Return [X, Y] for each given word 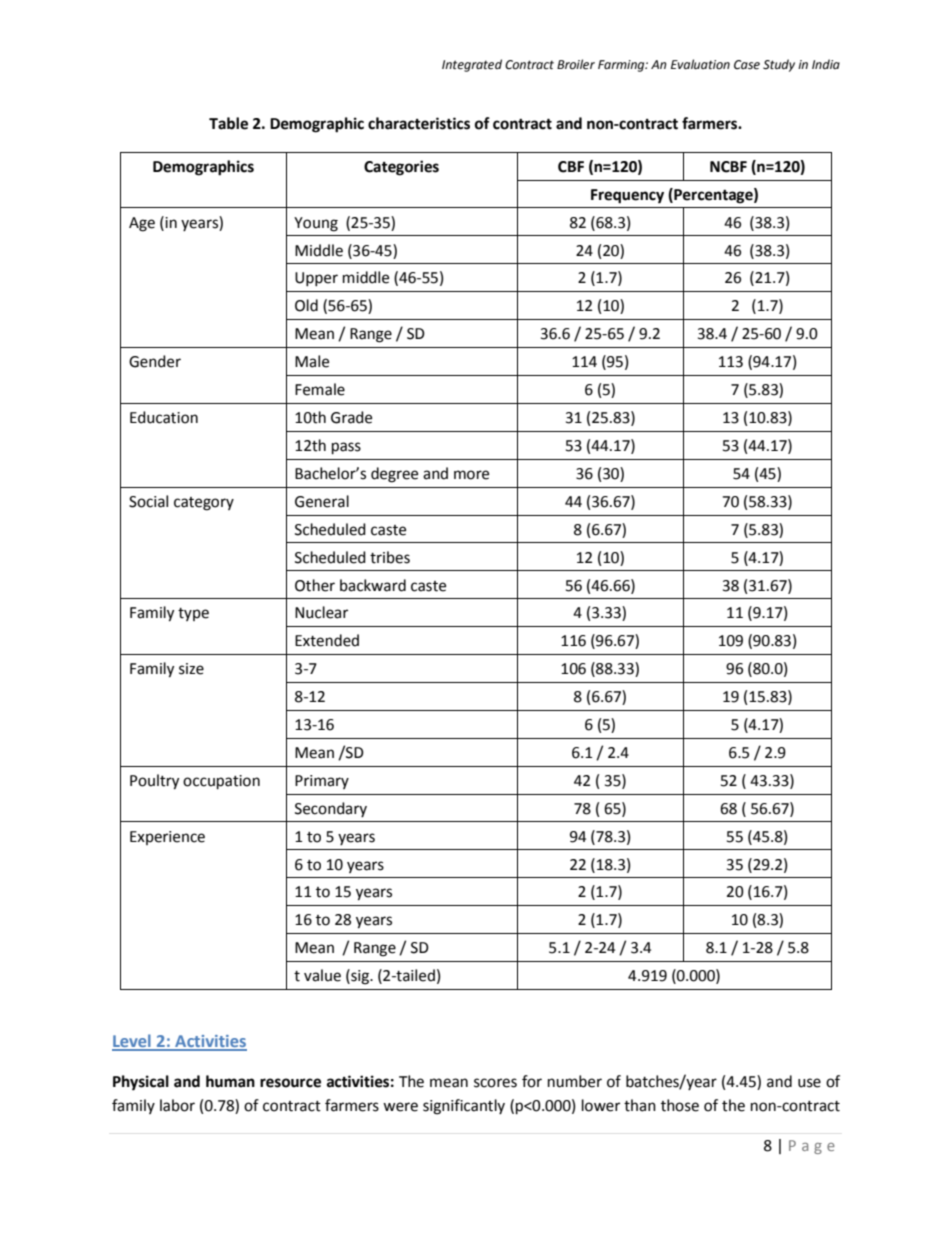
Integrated [472, 65]
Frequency [627, 196]
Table [228, 123]
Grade [351, 417]
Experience [167, 838]
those [680, 1105]
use [809, 1083]
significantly [464, 1107]
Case [747, 65]
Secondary [331, 809]
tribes [390, 557]
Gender [155, 361]
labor [177, 1105]
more [471, 475]
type [193, 614]
